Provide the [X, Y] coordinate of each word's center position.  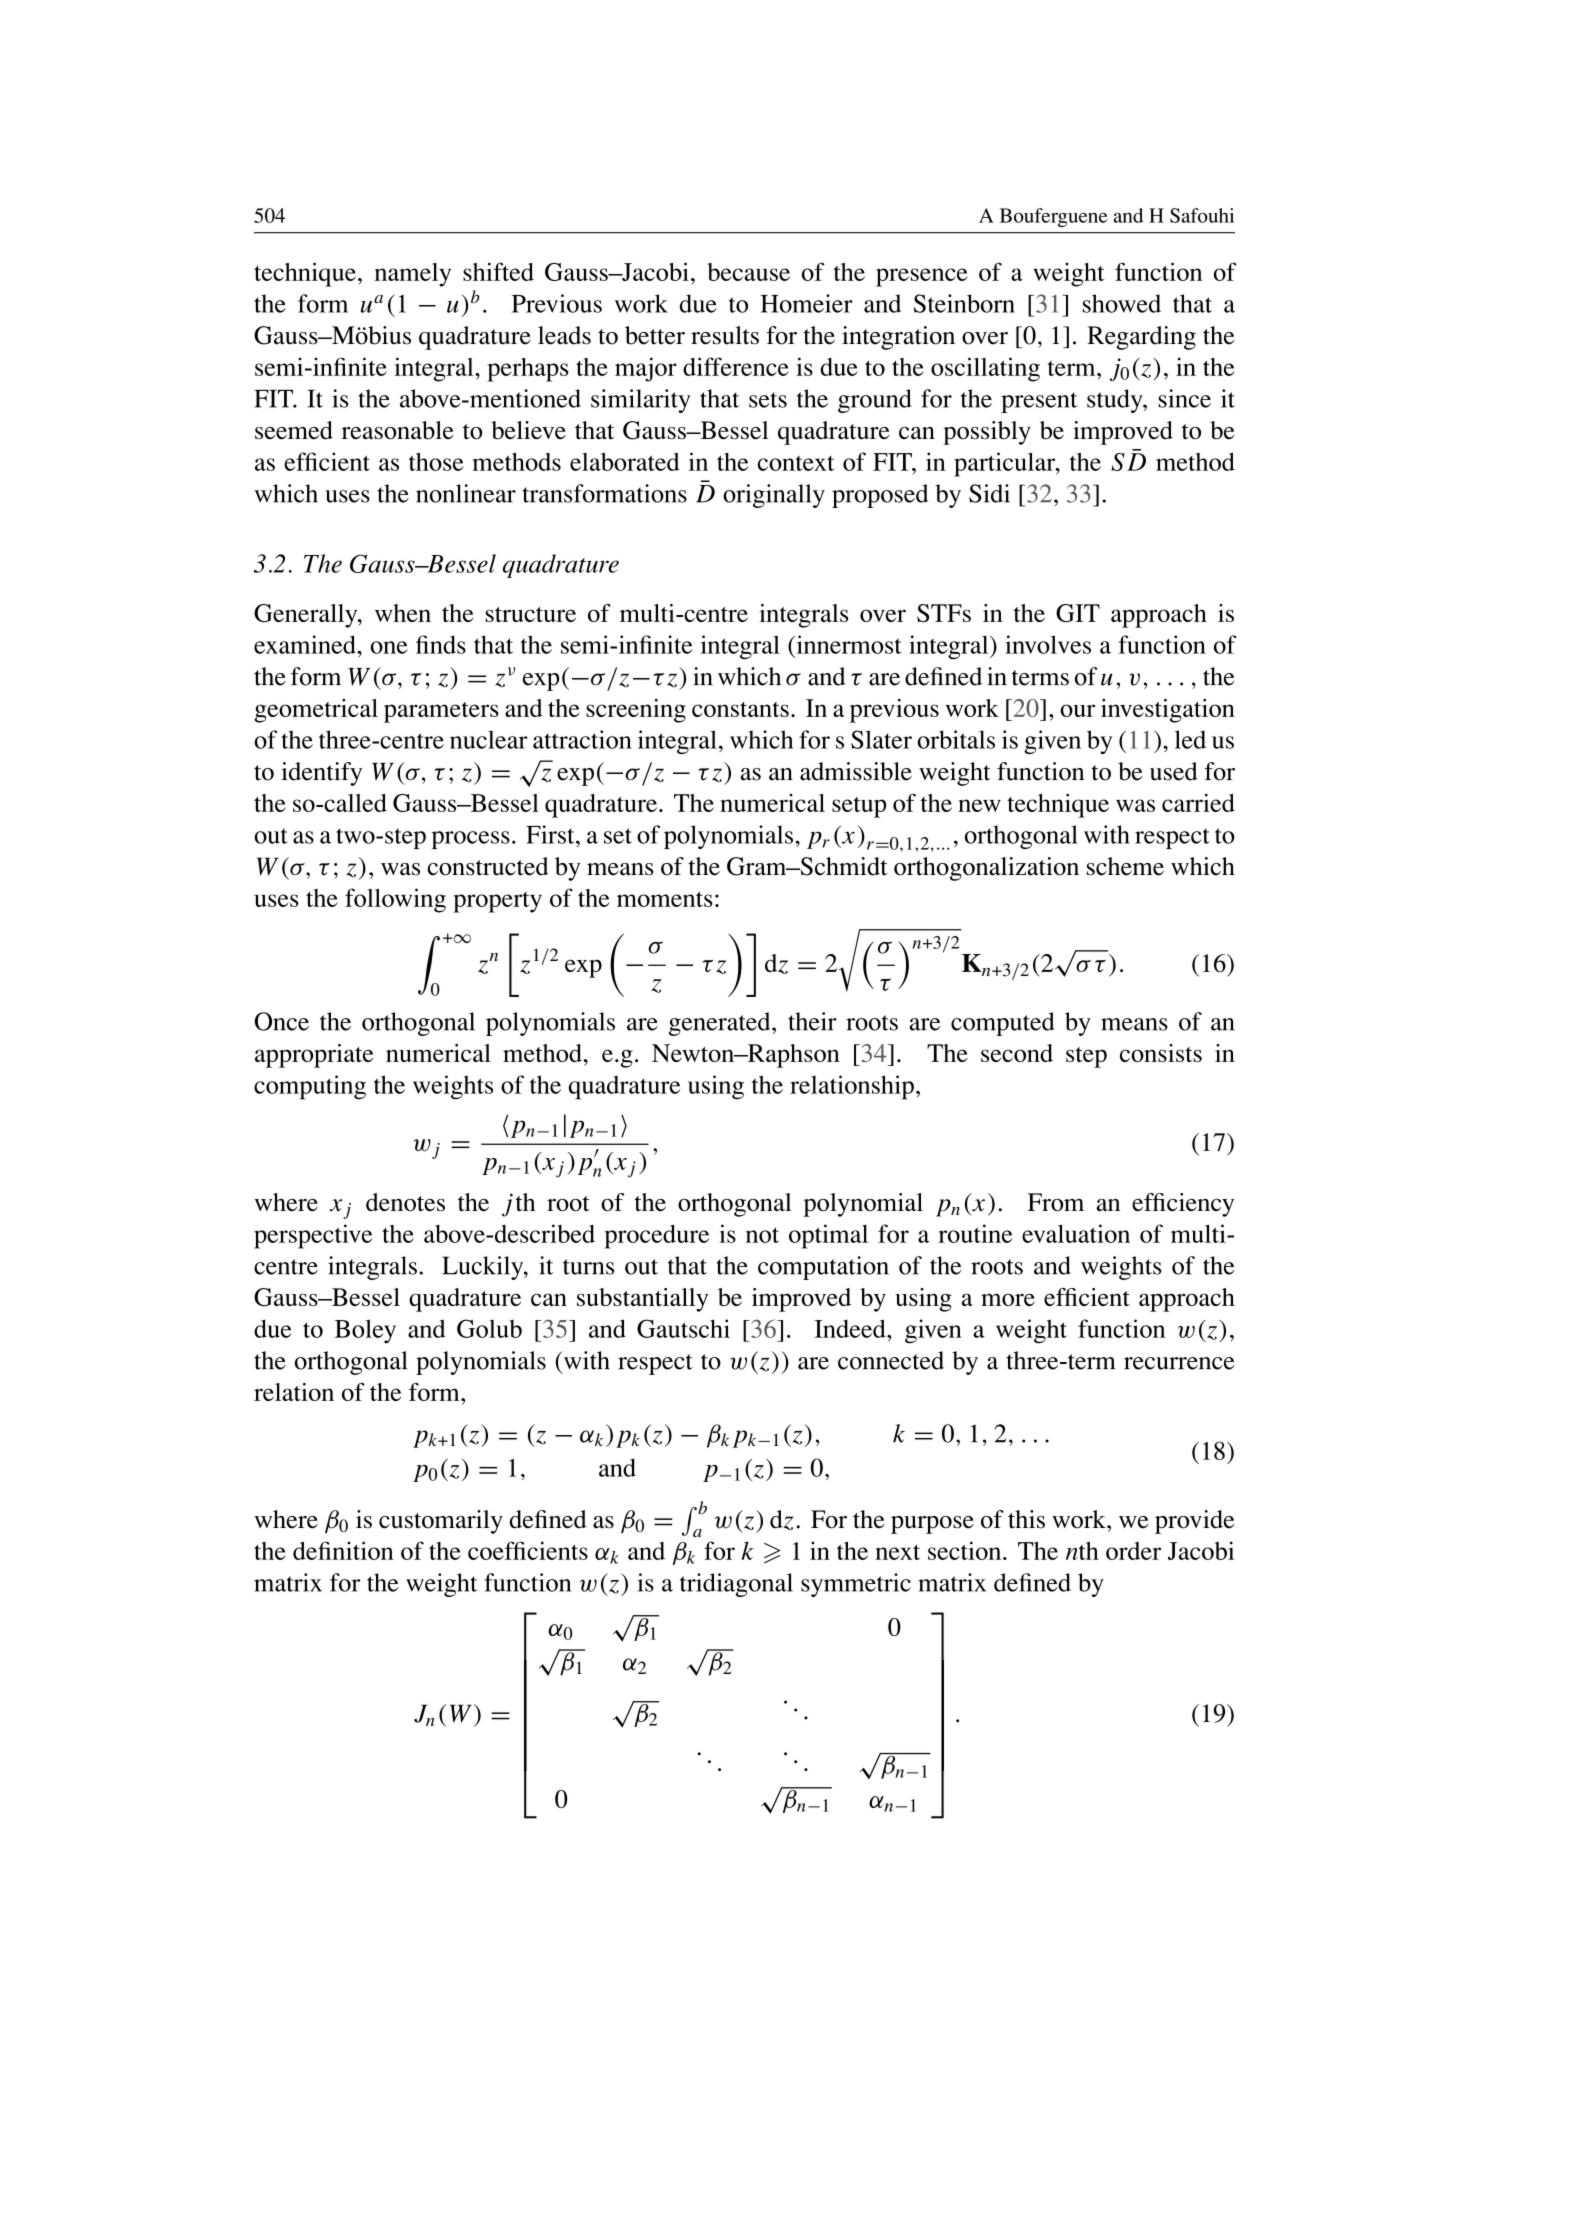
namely [413, 275]
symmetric [856, 1585]
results [725, 335]
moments [665, 899]
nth [1082, 1551]
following [395, 900]
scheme [1125, 866]
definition [343, 1550]
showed [1122, 303]
